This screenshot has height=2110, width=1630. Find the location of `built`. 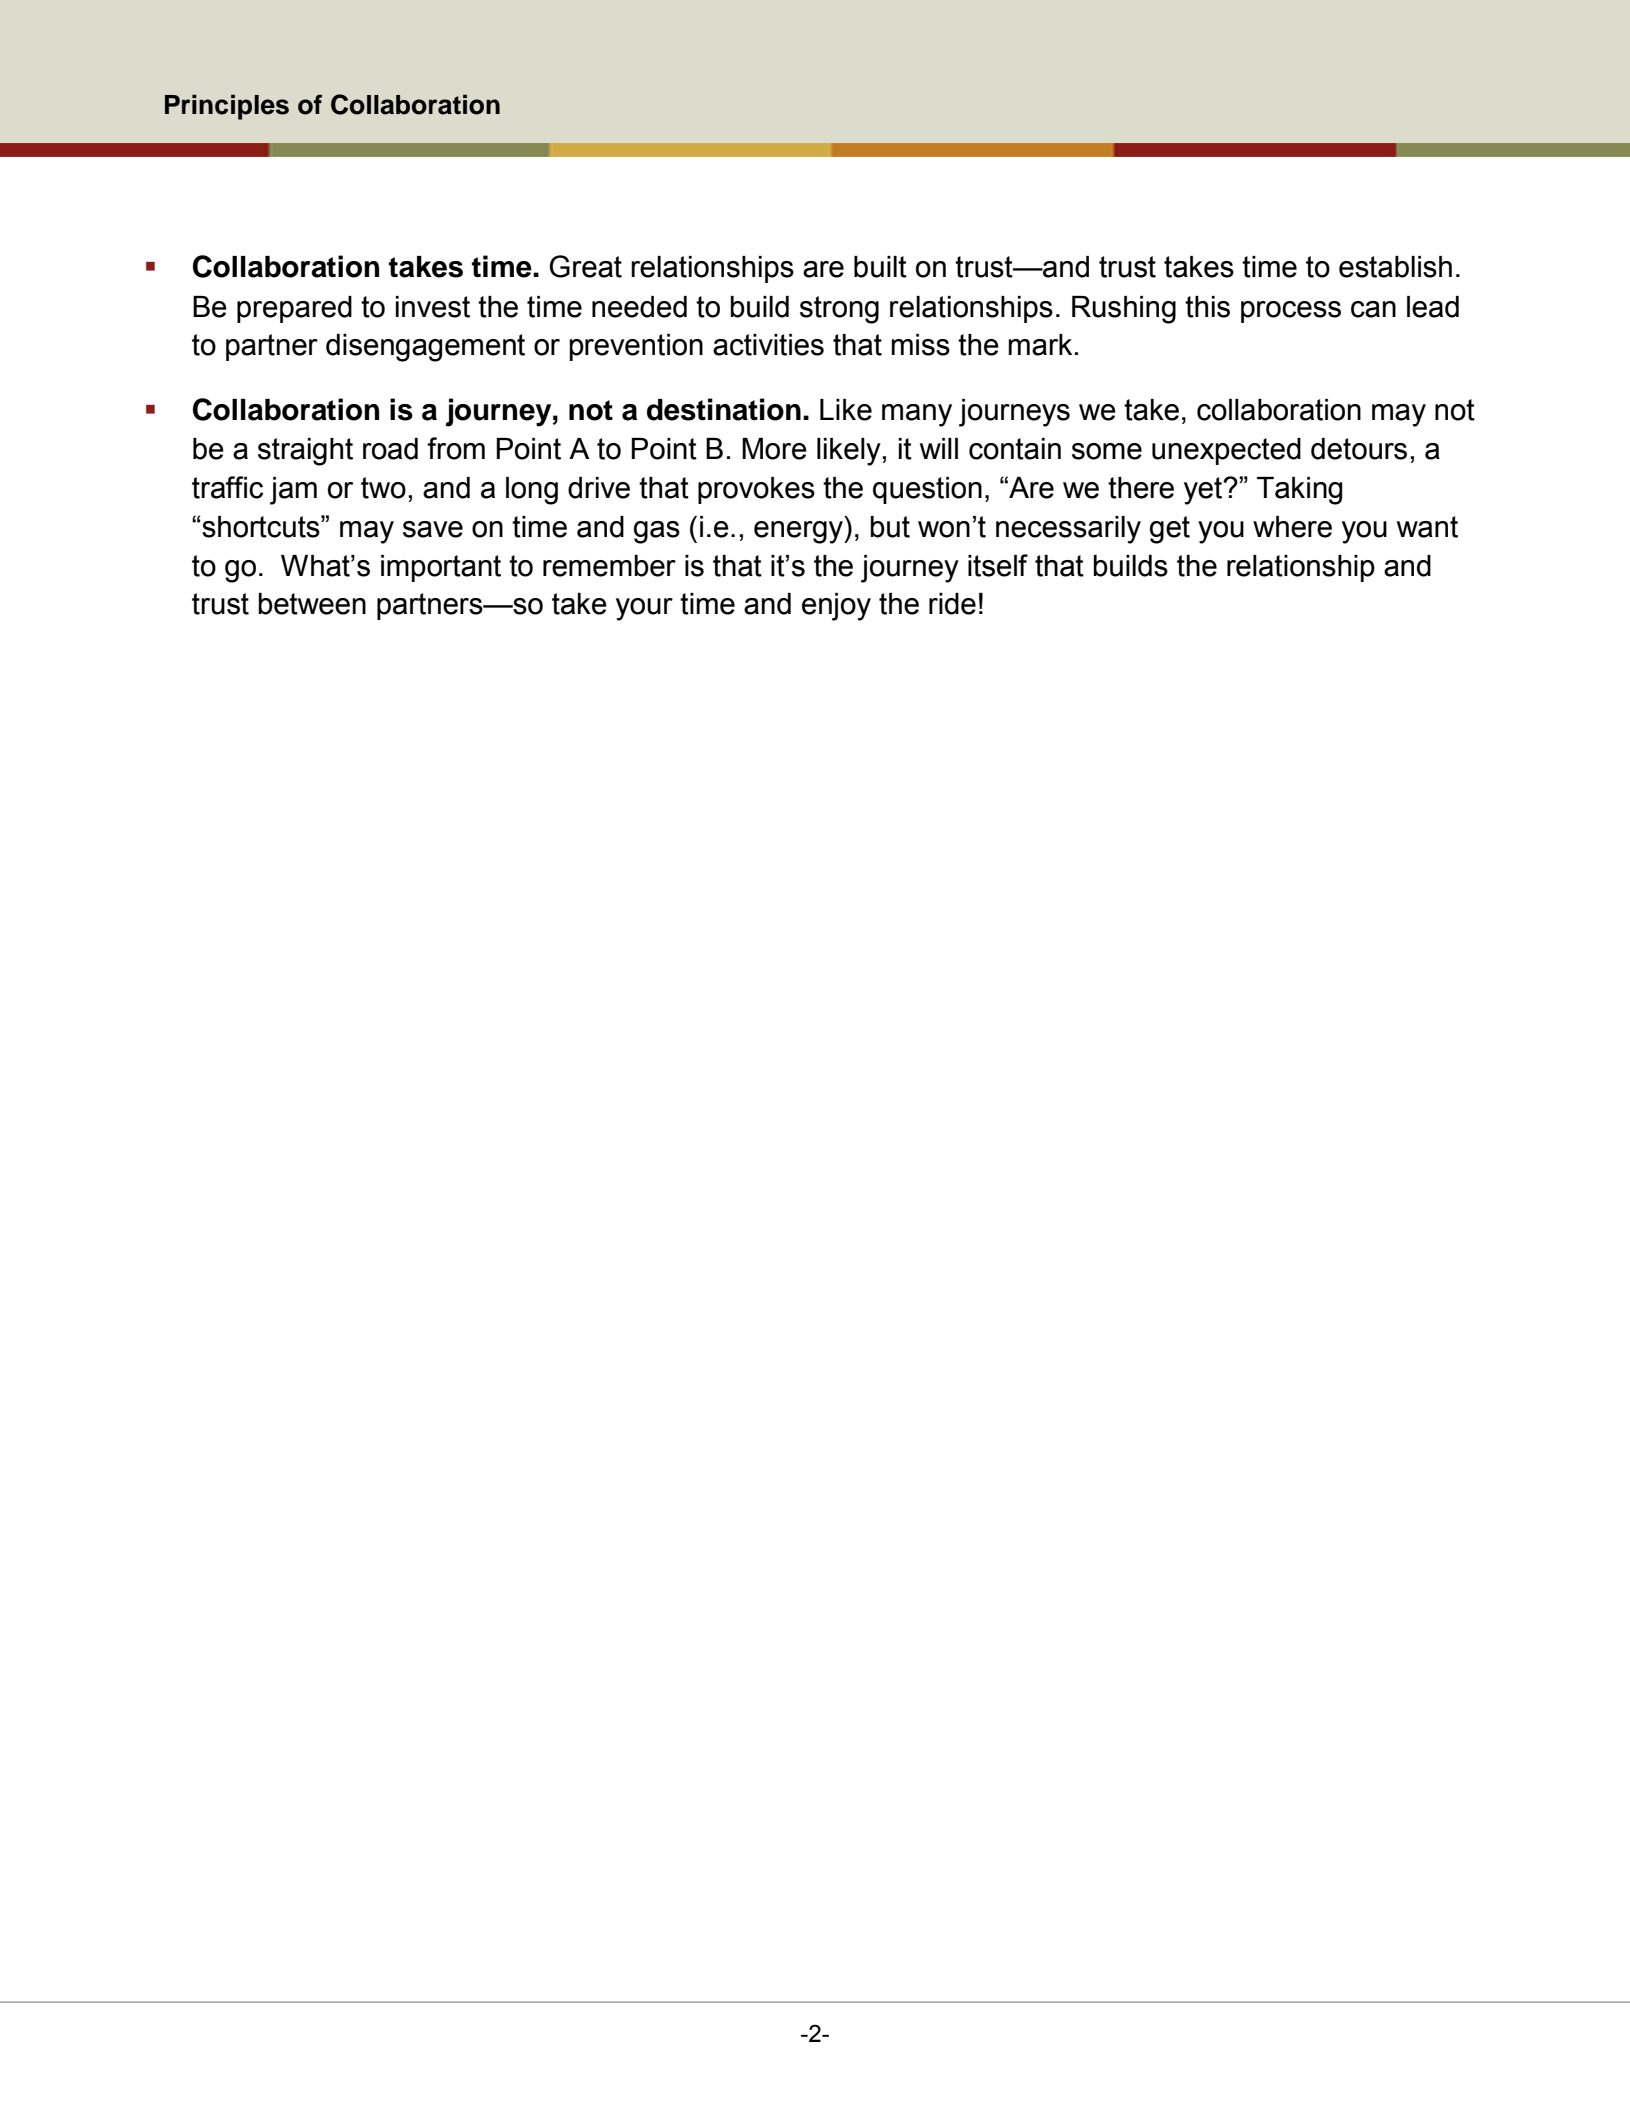

built is located at coordinates (880, 267).
